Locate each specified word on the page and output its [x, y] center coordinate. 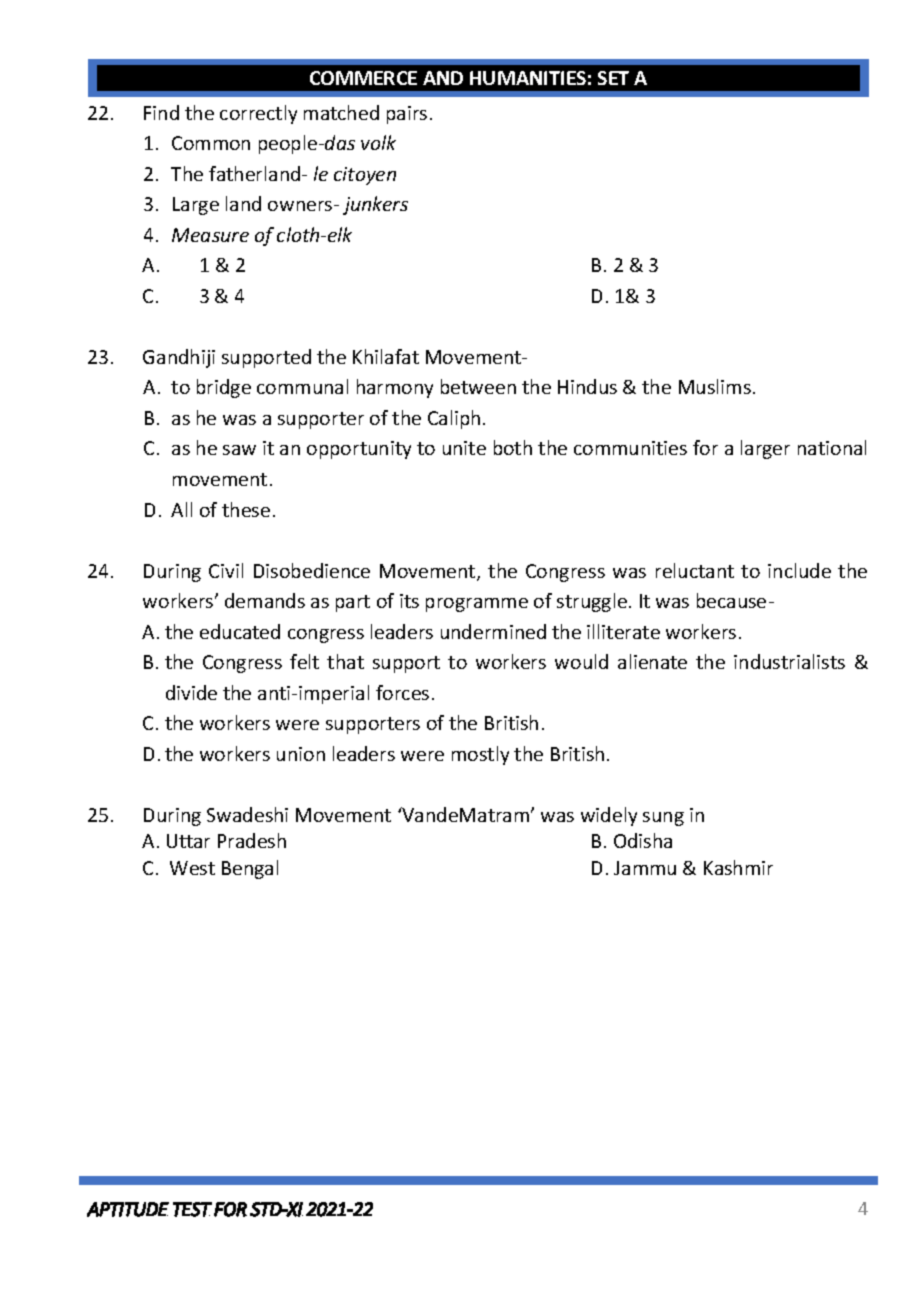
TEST [192, 1209]
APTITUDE [128, 1209]
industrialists [789, 661]
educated [240, 631]
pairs [407, 115]
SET [613, 78]
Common [211, 143]
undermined [493, 631]
